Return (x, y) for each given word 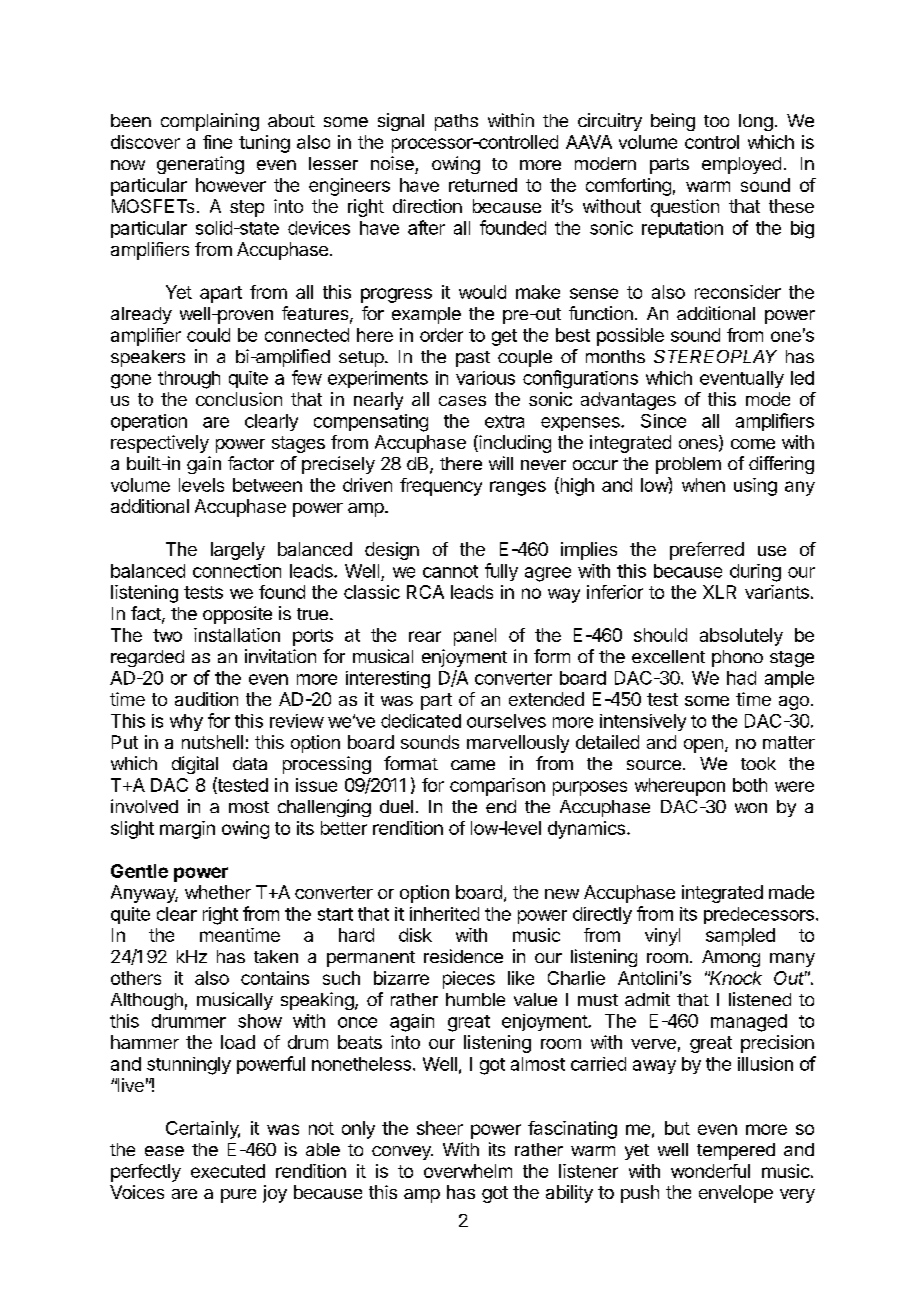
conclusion (239, 399)
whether (218, 892)
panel (475, 637)
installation (237, 635)
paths (456, 122)
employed (741, 165)
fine (217, 142)
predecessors (759, 915)
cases (462, 401)
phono (737, 658)
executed (228, 1171)
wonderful (710, 1171)
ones (699, 445)
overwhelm (468, 1171)
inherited (444, 914)
